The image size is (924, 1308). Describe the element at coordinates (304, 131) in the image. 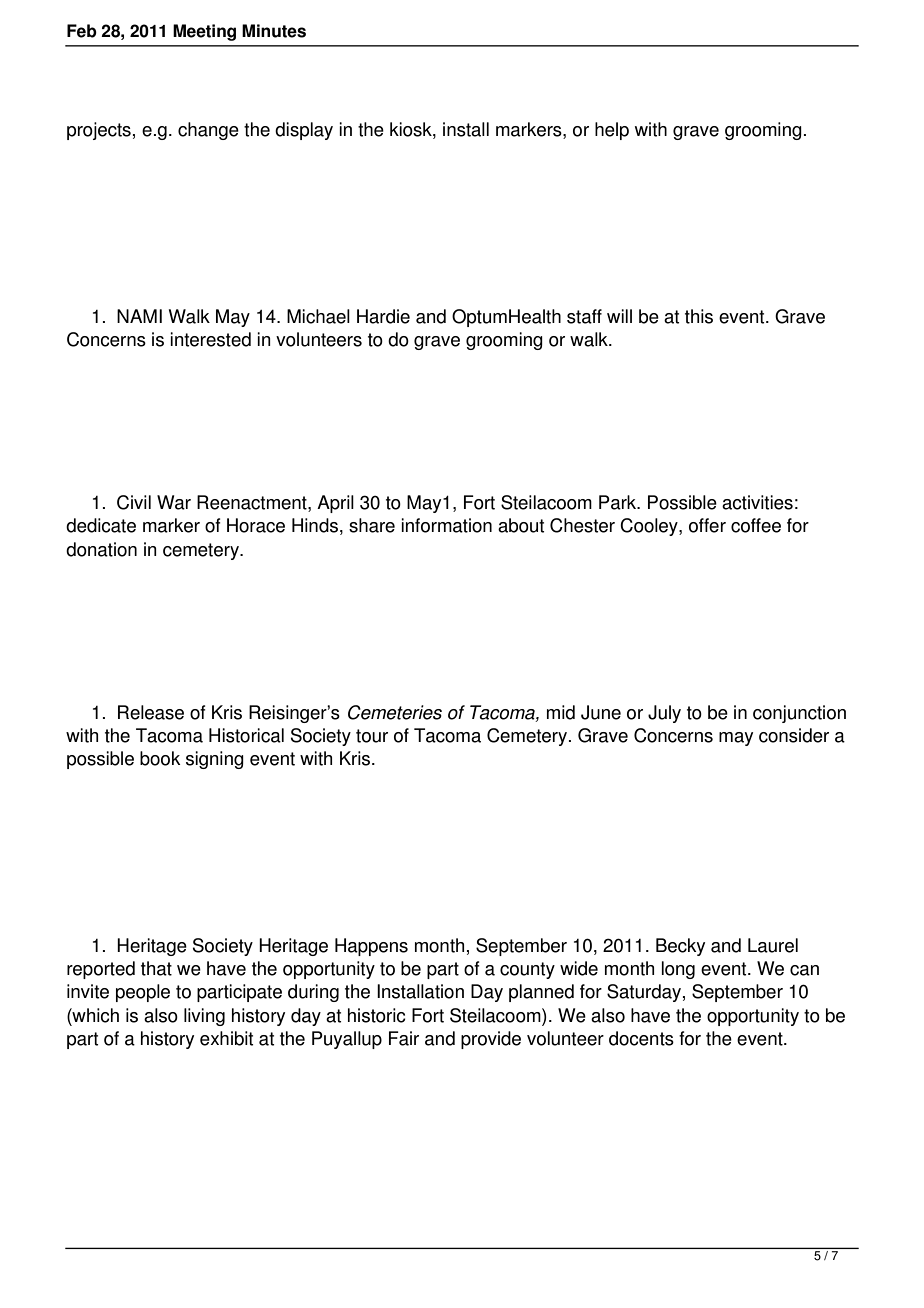

I see `display` at that location.
